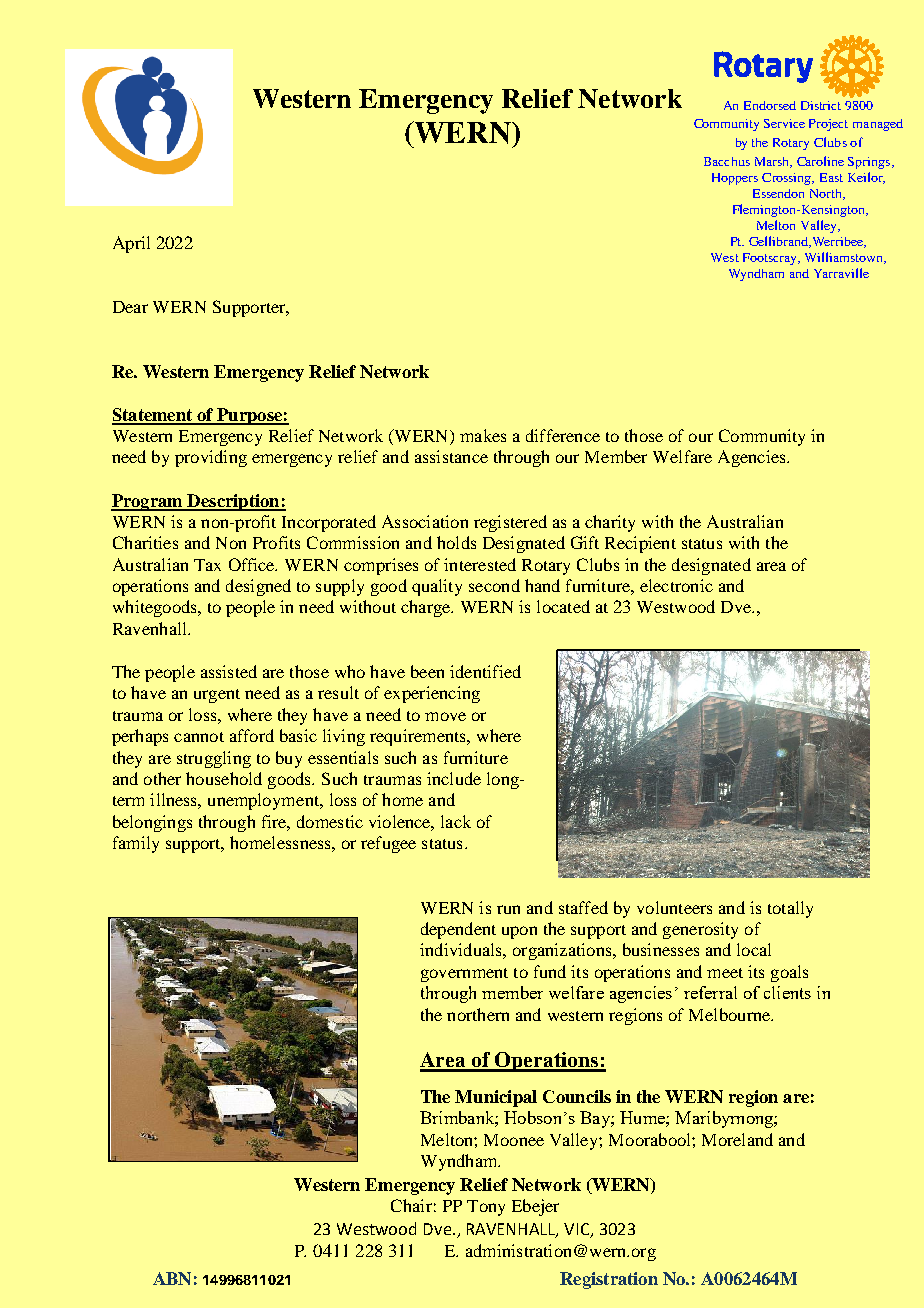  What do you see at coordinates (784, 123) in the screenshot?
I see `Service` at bounding box center [784, 123].
